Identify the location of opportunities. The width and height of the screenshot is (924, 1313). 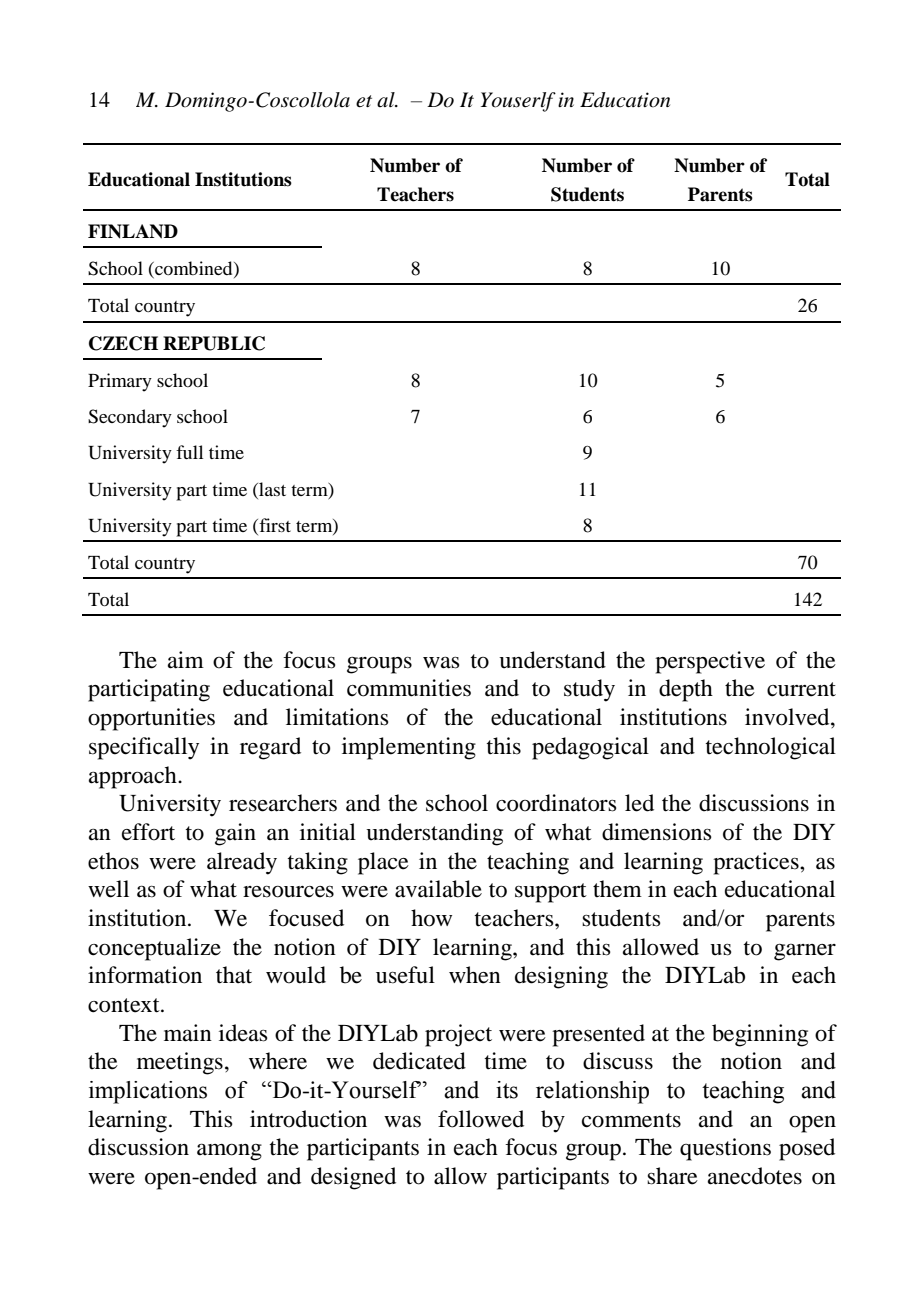
(151, 719).
